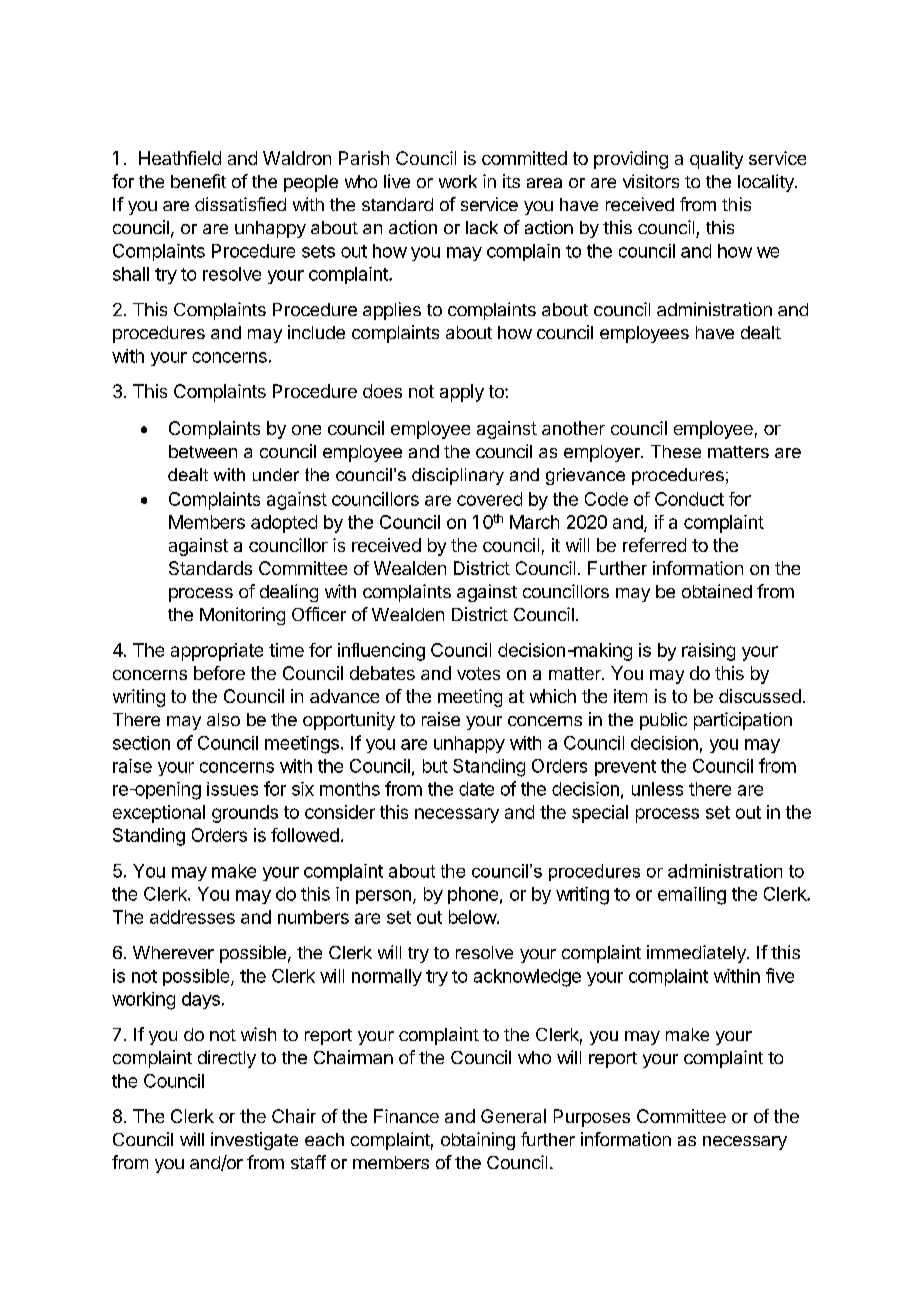 This screenshot has width=924, height=1308. I want to click on benefit, so click(198, 181).
